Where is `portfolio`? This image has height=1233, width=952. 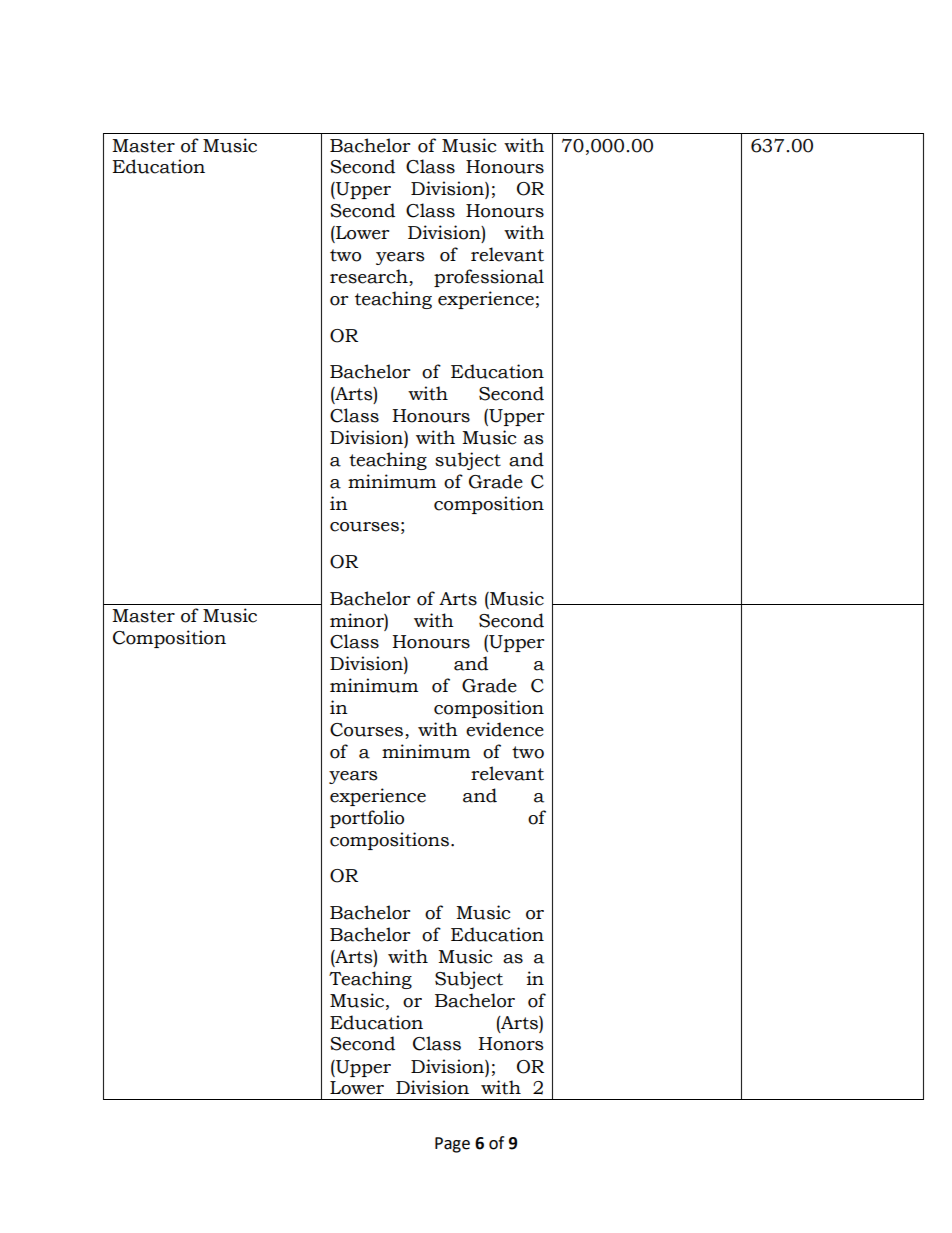
portfolio is located at coordinates (367, 819).
